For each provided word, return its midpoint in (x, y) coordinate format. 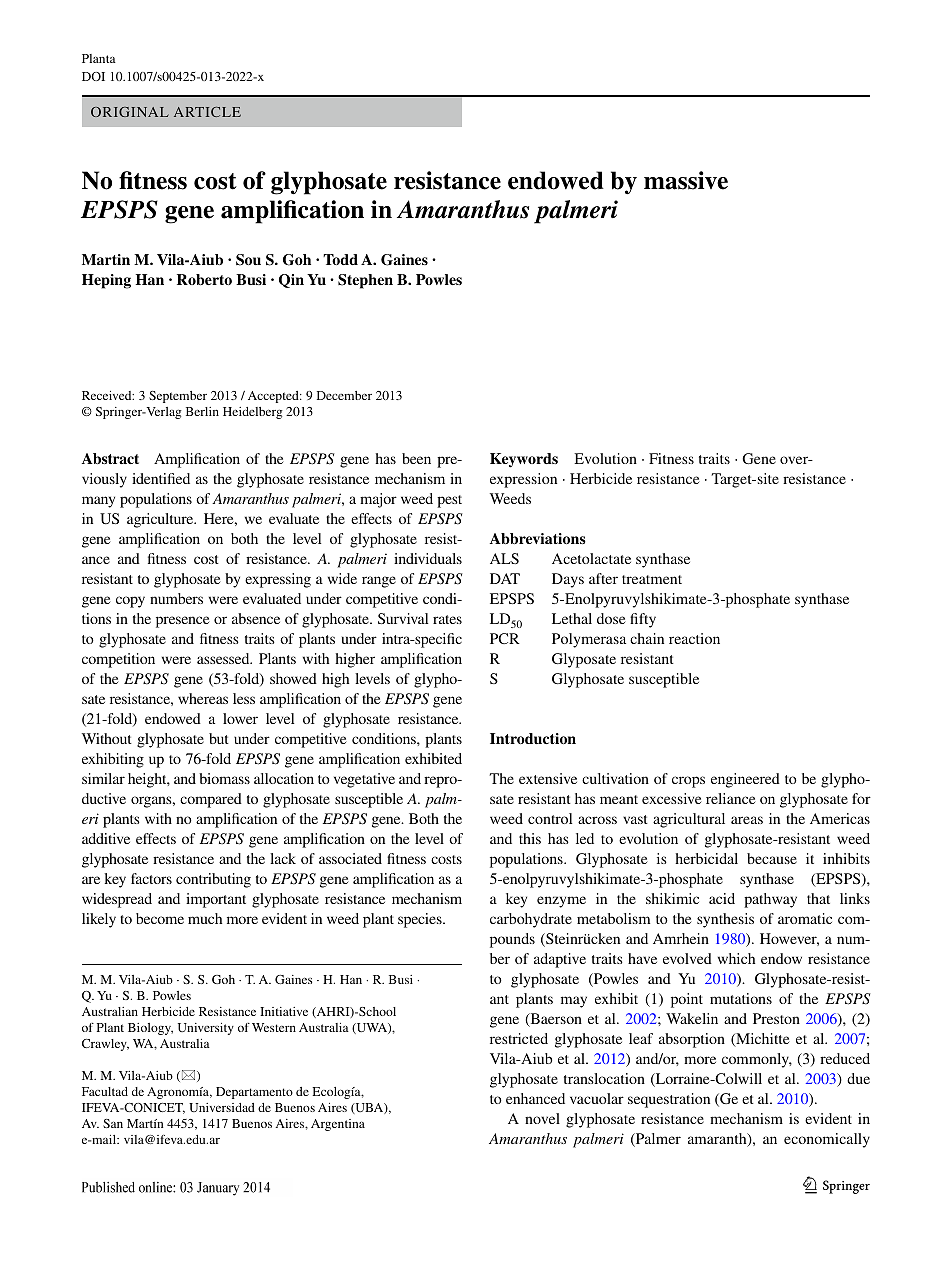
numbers (176, 598)
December (344, 395)
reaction (694, 638)
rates (447, 619)
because (772, 858)
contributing (213, 880)
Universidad (222, 1107)
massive (686, 180)
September (178, 397)
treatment (652, 579)
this (530, 838)
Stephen (365, 281)
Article (207, 112)
